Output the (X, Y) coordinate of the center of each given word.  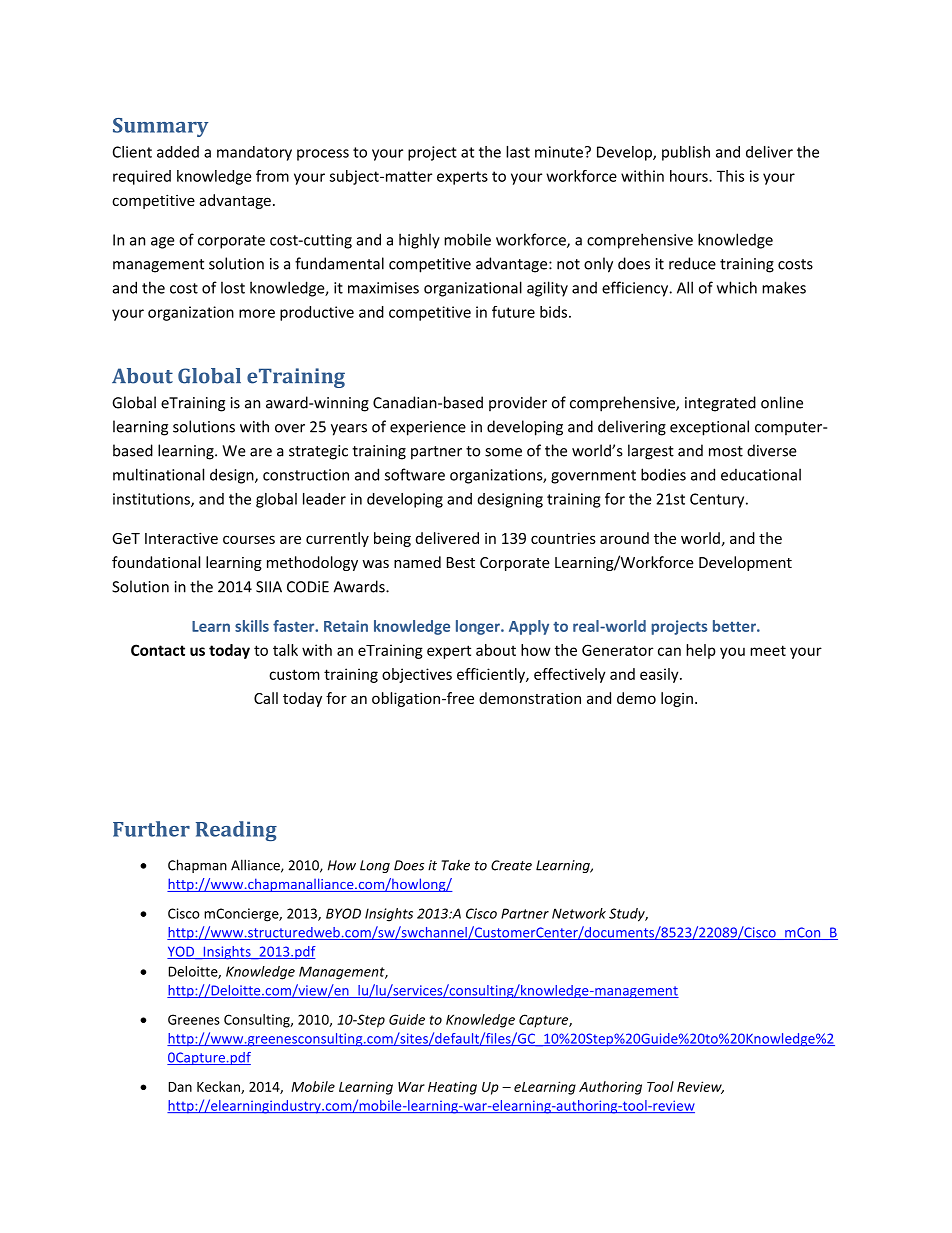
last (518, 152)
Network (579, 913)
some (503, 452)
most (726, 451)
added (178, 152)
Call (266, 698)
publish (686, 153)
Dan (180, 1087)
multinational (158, 474)
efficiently (492, 675)
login (677, 699)
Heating (452, 1088)
